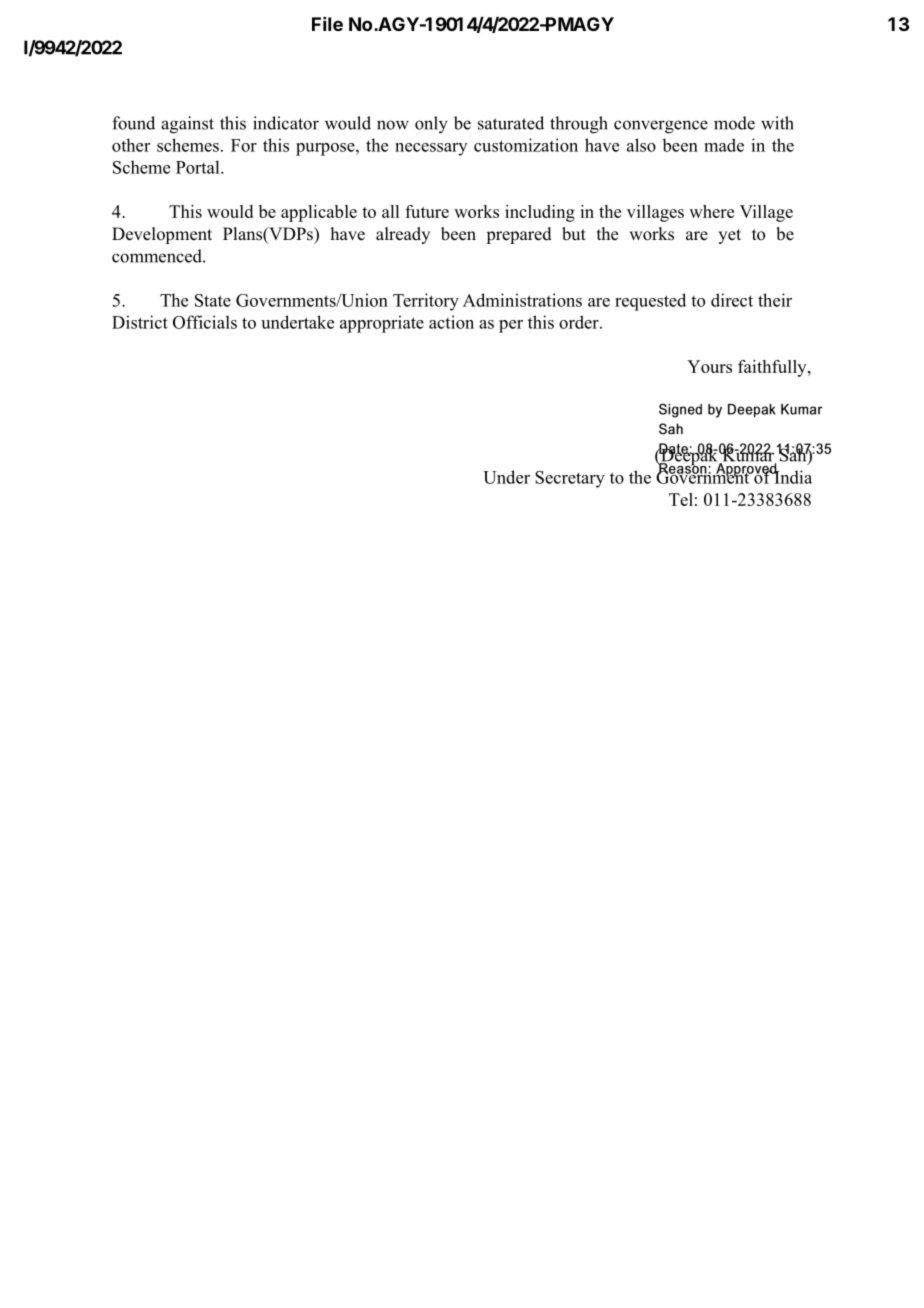 The image size is (924, 1308). What do you see at coordinates (427, 211) in the document?
I see `future` at bounding box center [427, 211].
